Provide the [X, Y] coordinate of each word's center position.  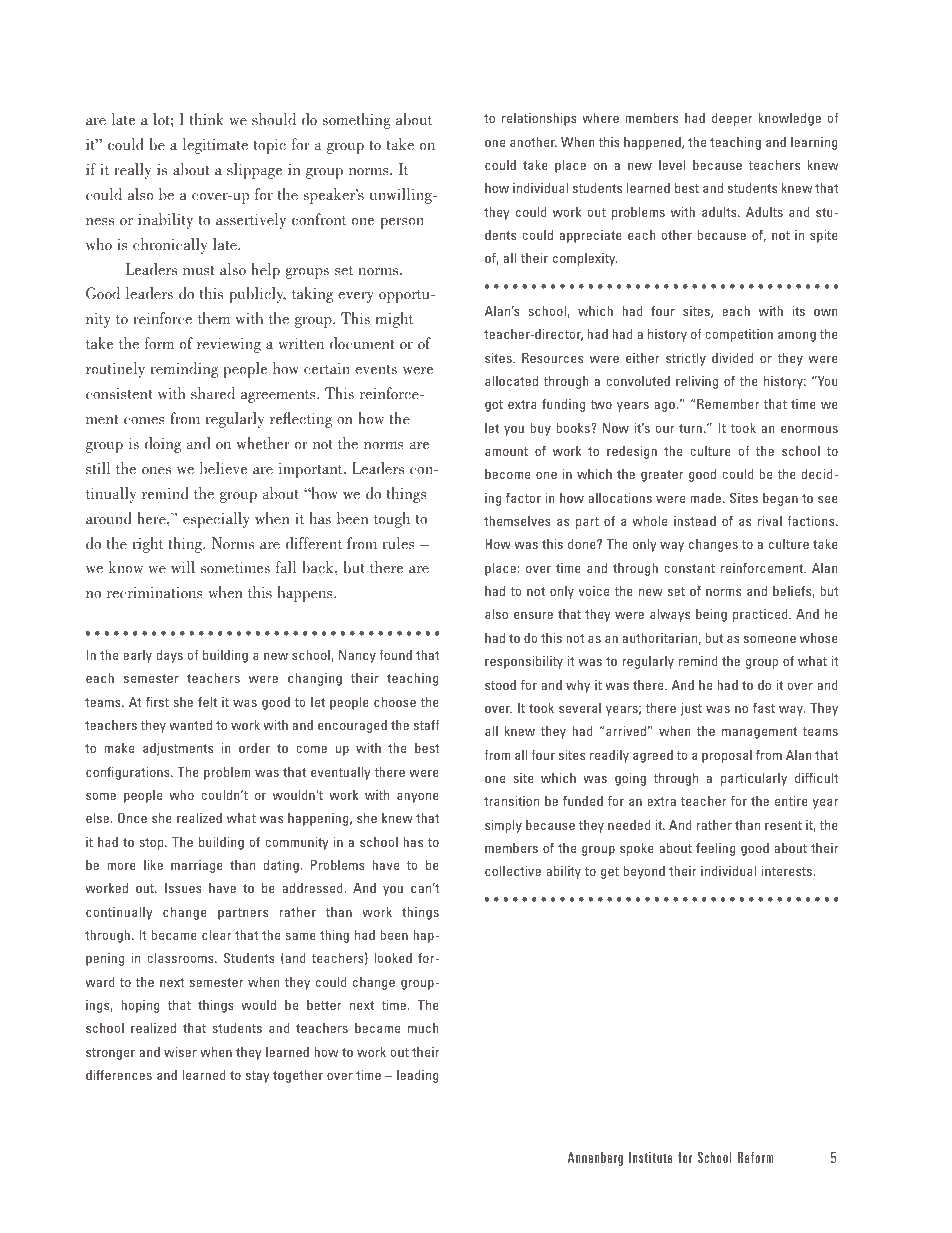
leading [417, 1076]
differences [119, 1075]
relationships [539, 119]
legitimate [215, 146]
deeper [732, 119]
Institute [650, 1157]
